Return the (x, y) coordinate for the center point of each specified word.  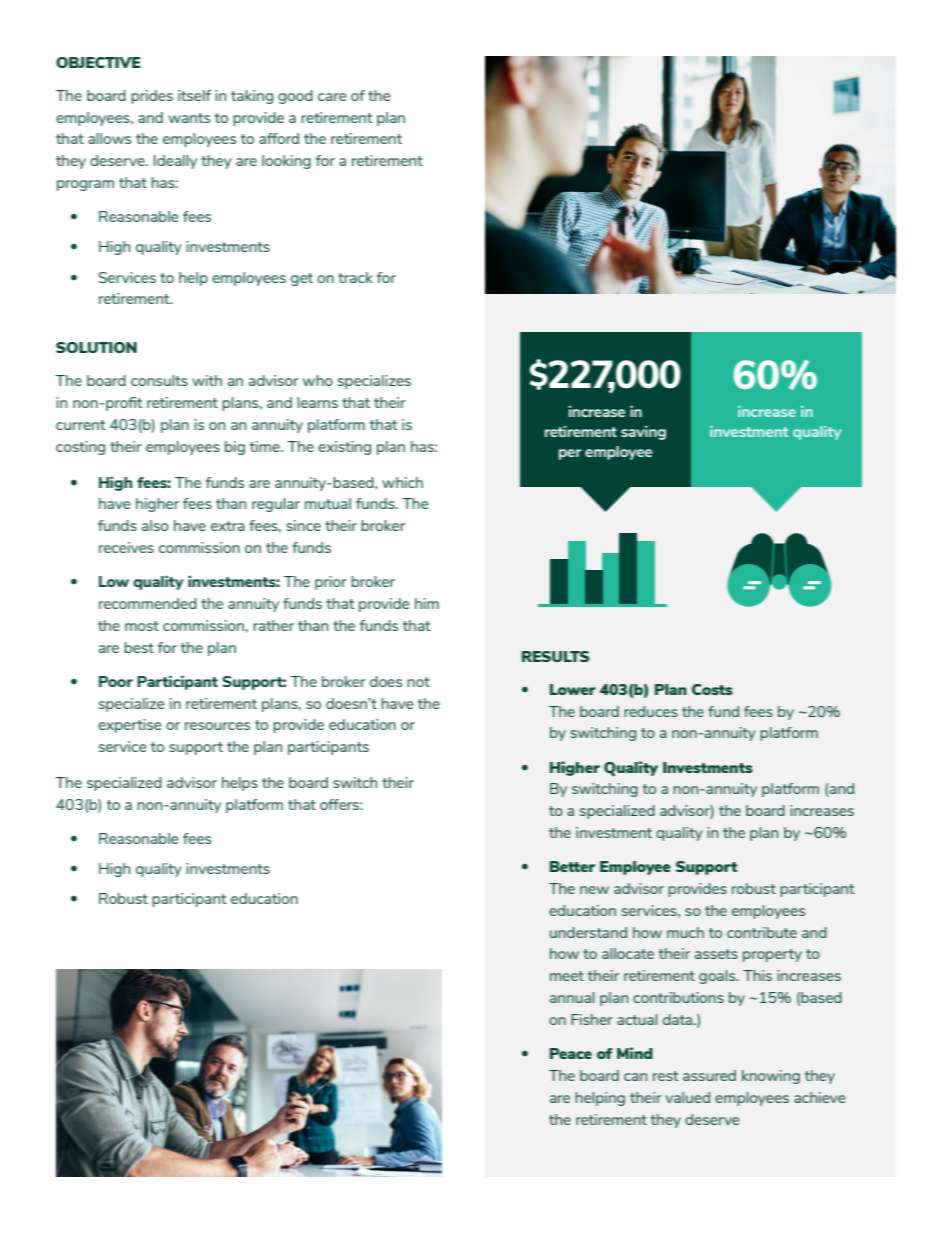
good (295, 97)
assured (709, 1075)
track (355, 277)
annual (572, 997)
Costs (712, 689)
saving (643, 433)
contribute (762, 932)
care (332, 97)
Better (572, 866)
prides (152, 97)
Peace (571, 1053)
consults (159, 380)
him (427, 603)
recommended (148, 603)
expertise (130, 726)
